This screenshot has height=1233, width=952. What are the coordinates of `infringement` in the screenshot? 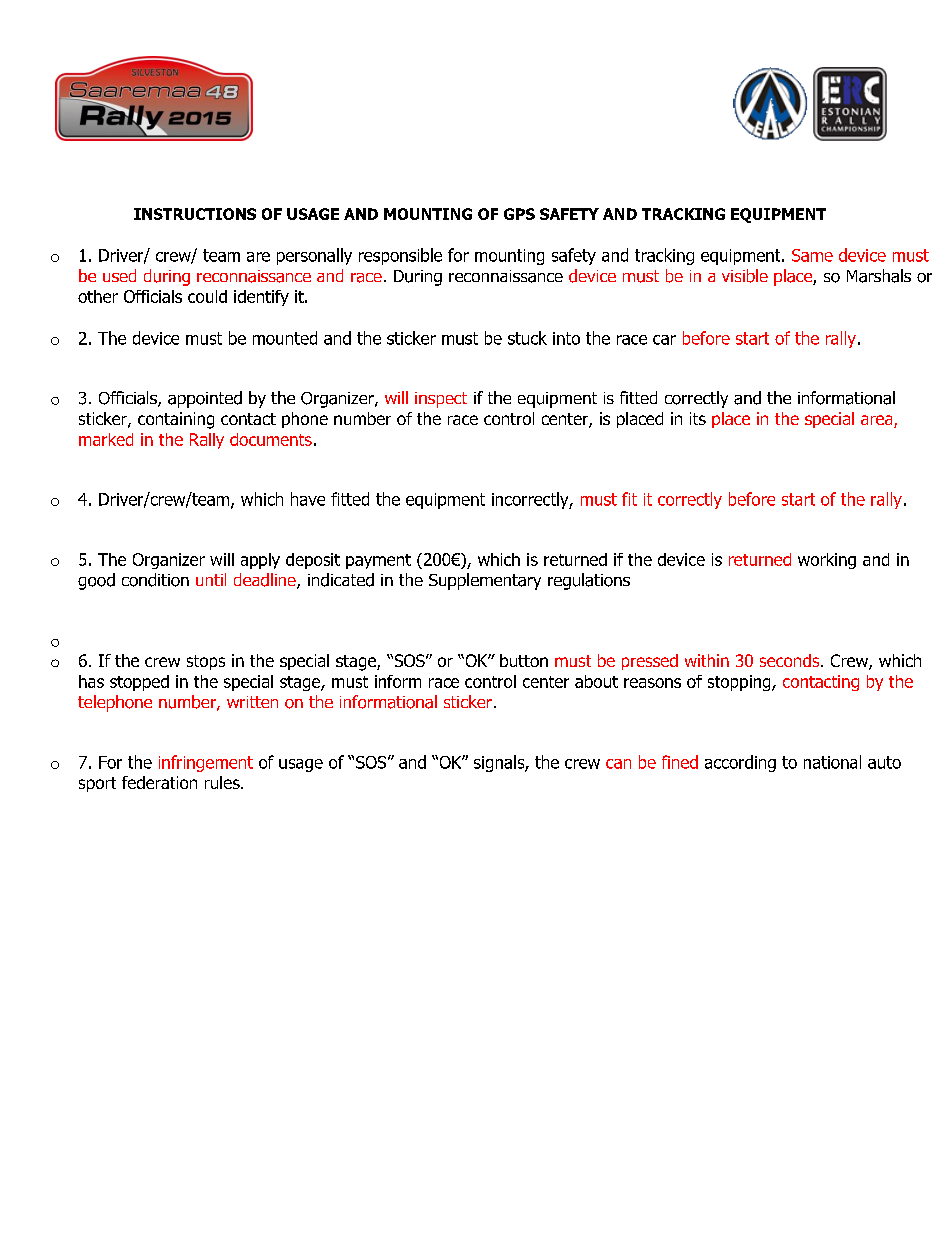 It's located at (206, 763).
